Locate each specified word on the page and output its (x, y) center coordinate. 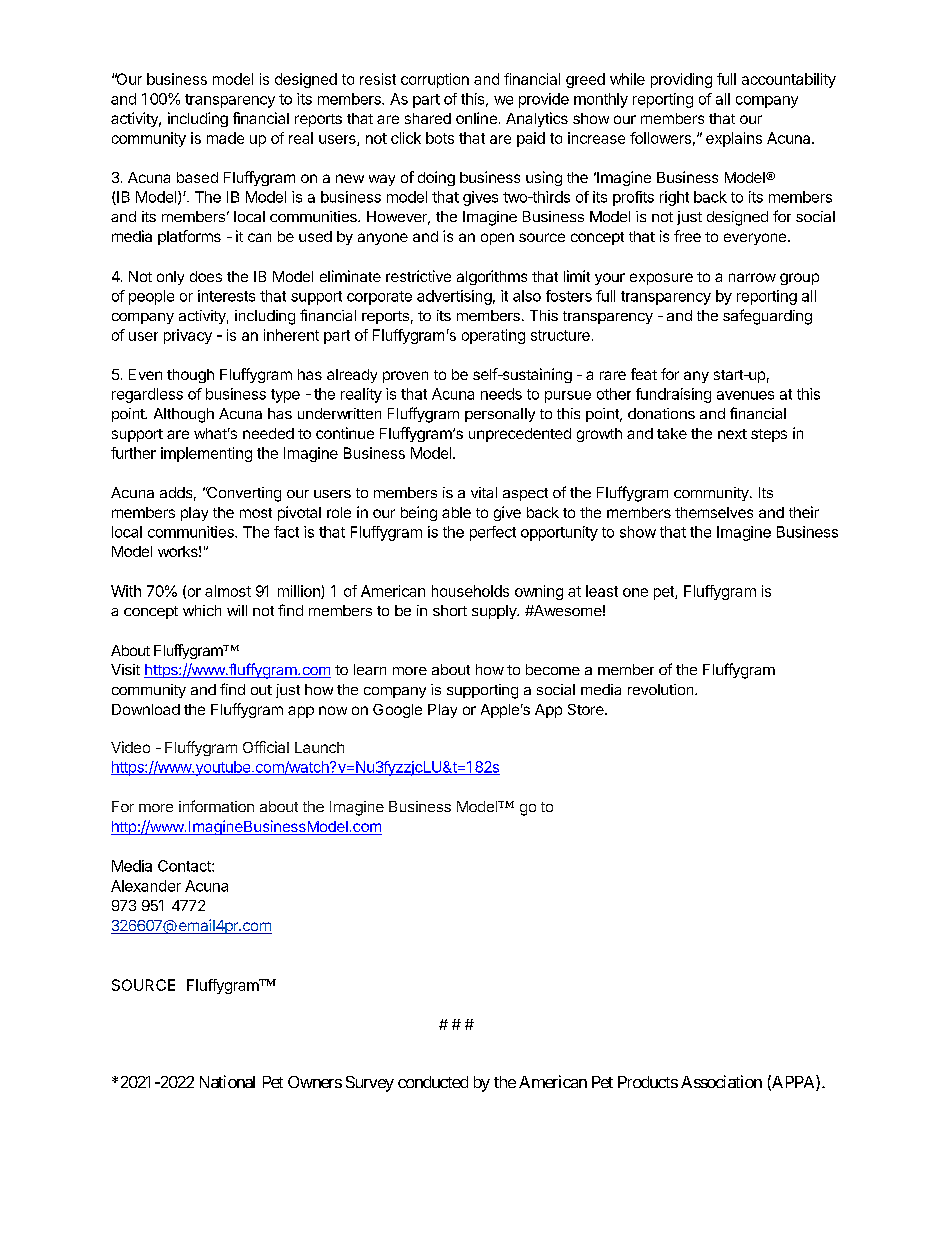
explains (734, 139)
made (225, 138)
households (470, 591)
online (476, 118)
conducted (433, 1082)
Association (721, 1081)
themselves (714, 512)
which (202, 610)
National (227, 1081)
